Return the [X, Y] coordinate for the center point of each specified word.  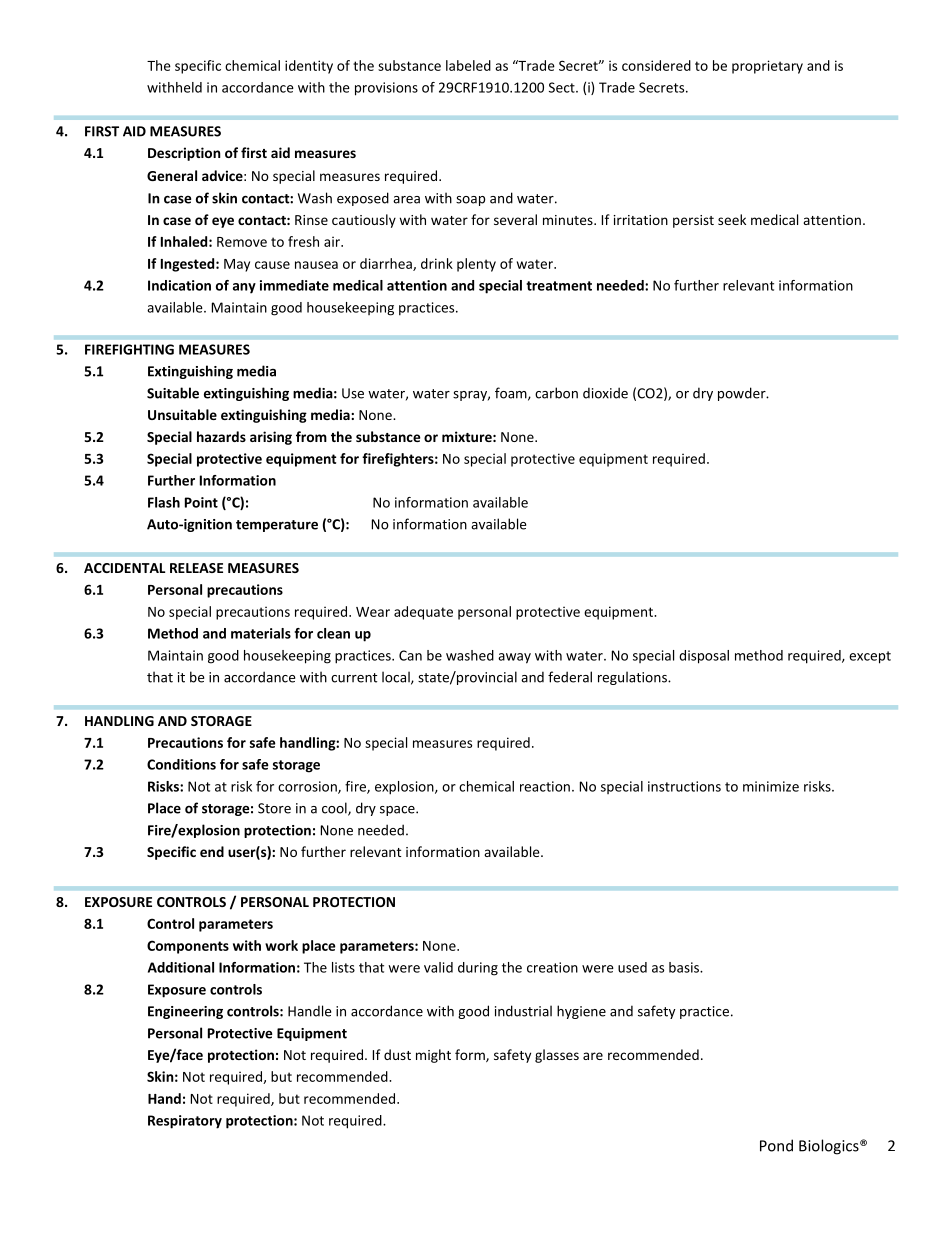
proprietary [767, 67]
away [514, 658]
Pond [776, 1145]
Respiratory [185, 1122]
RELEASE [196, 568]
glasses [557, 1056]
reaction [545, 786]
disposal [704, 657]
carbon [556, 393]
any [244, 288]
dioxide [605, 393]
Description [184, 154]
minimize [771, 786]
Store [274, 808]
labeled [468, 65]
